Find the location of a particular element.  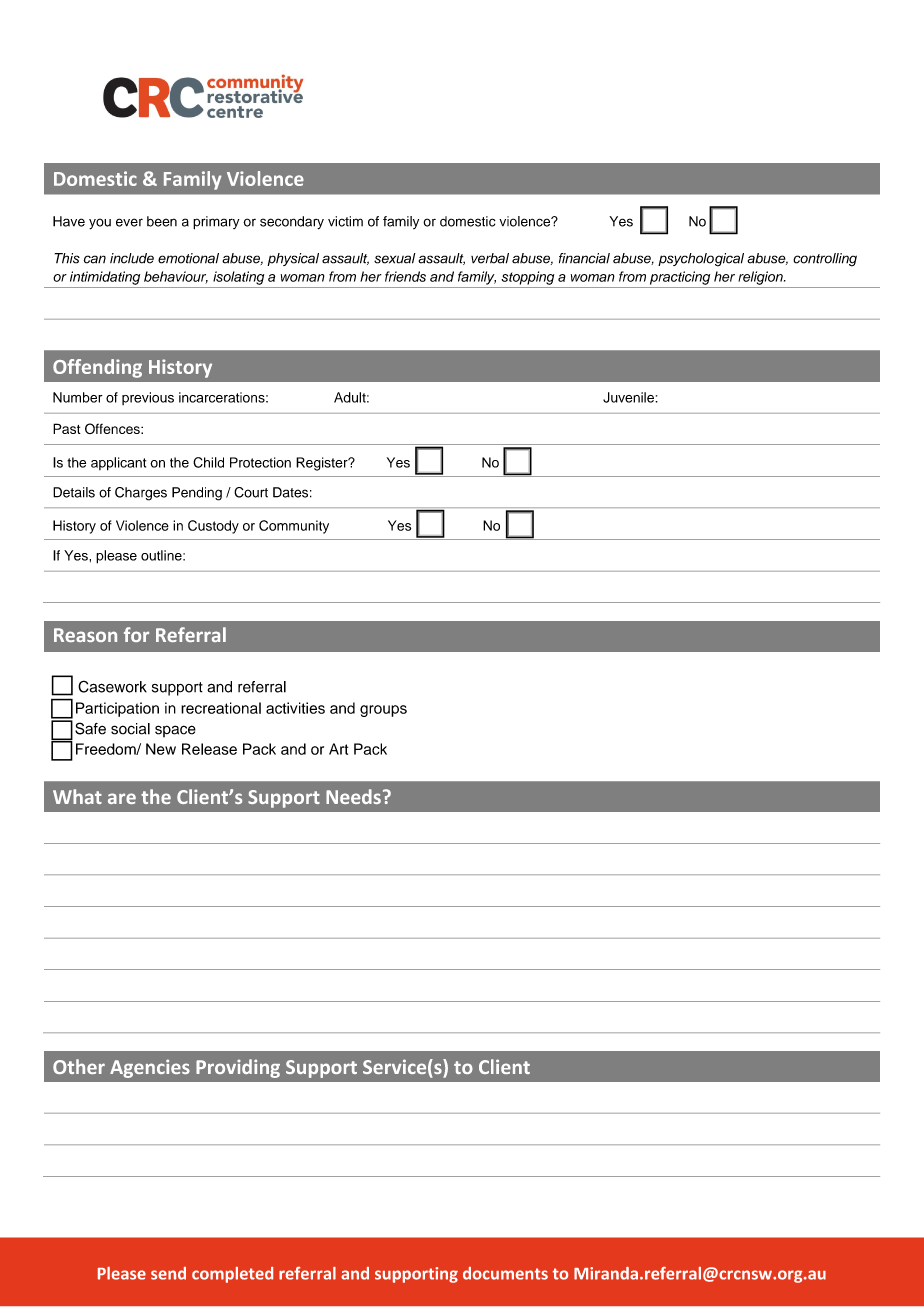

Agencies is located at coordinates (150, 1068).
